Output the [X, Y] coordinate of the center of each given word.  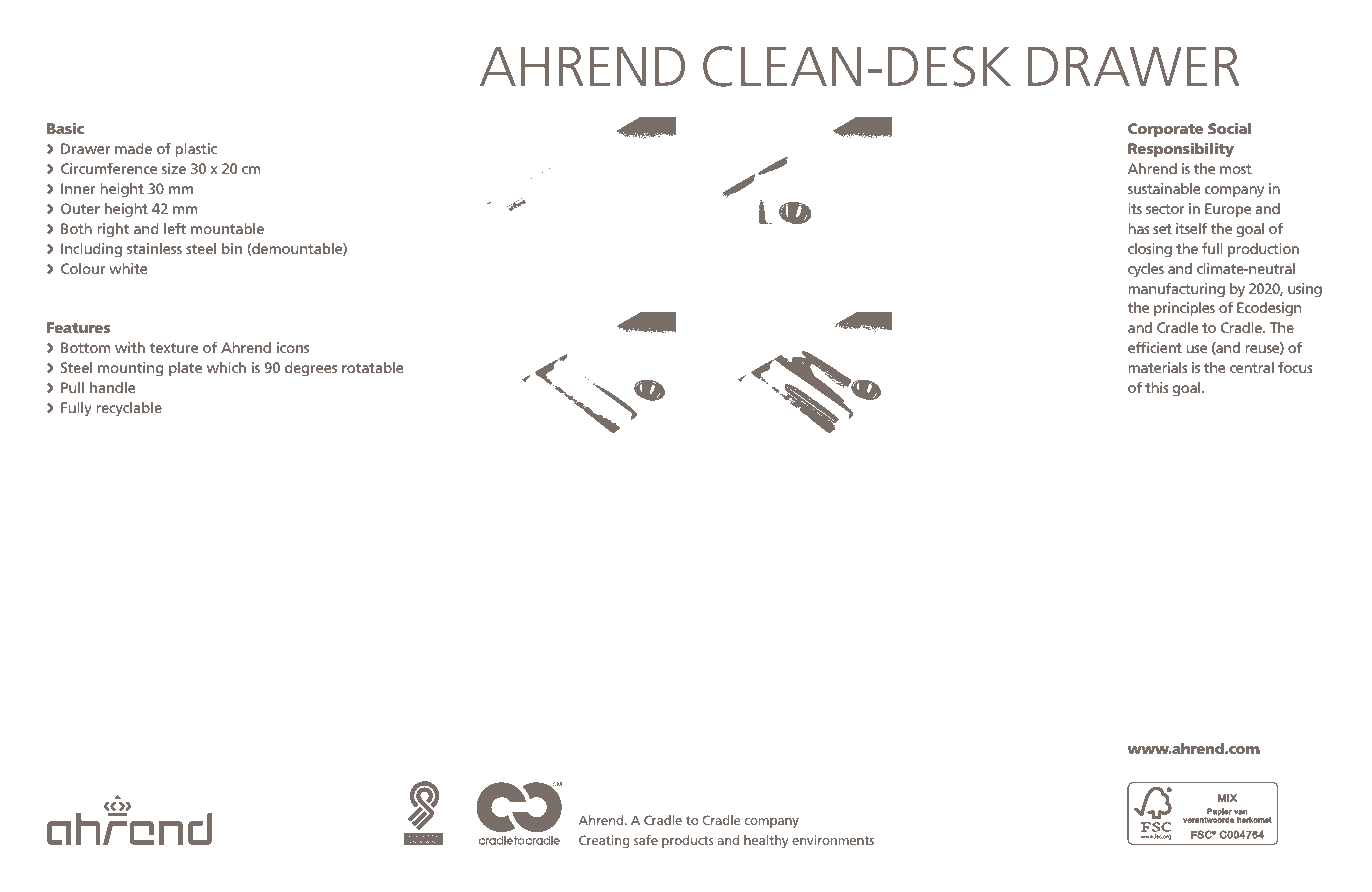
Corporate [1165, 130]
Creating [604, 841]
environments [833, 840]
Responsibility [1181, 150]
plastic [196, 150]
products [687, 841]
